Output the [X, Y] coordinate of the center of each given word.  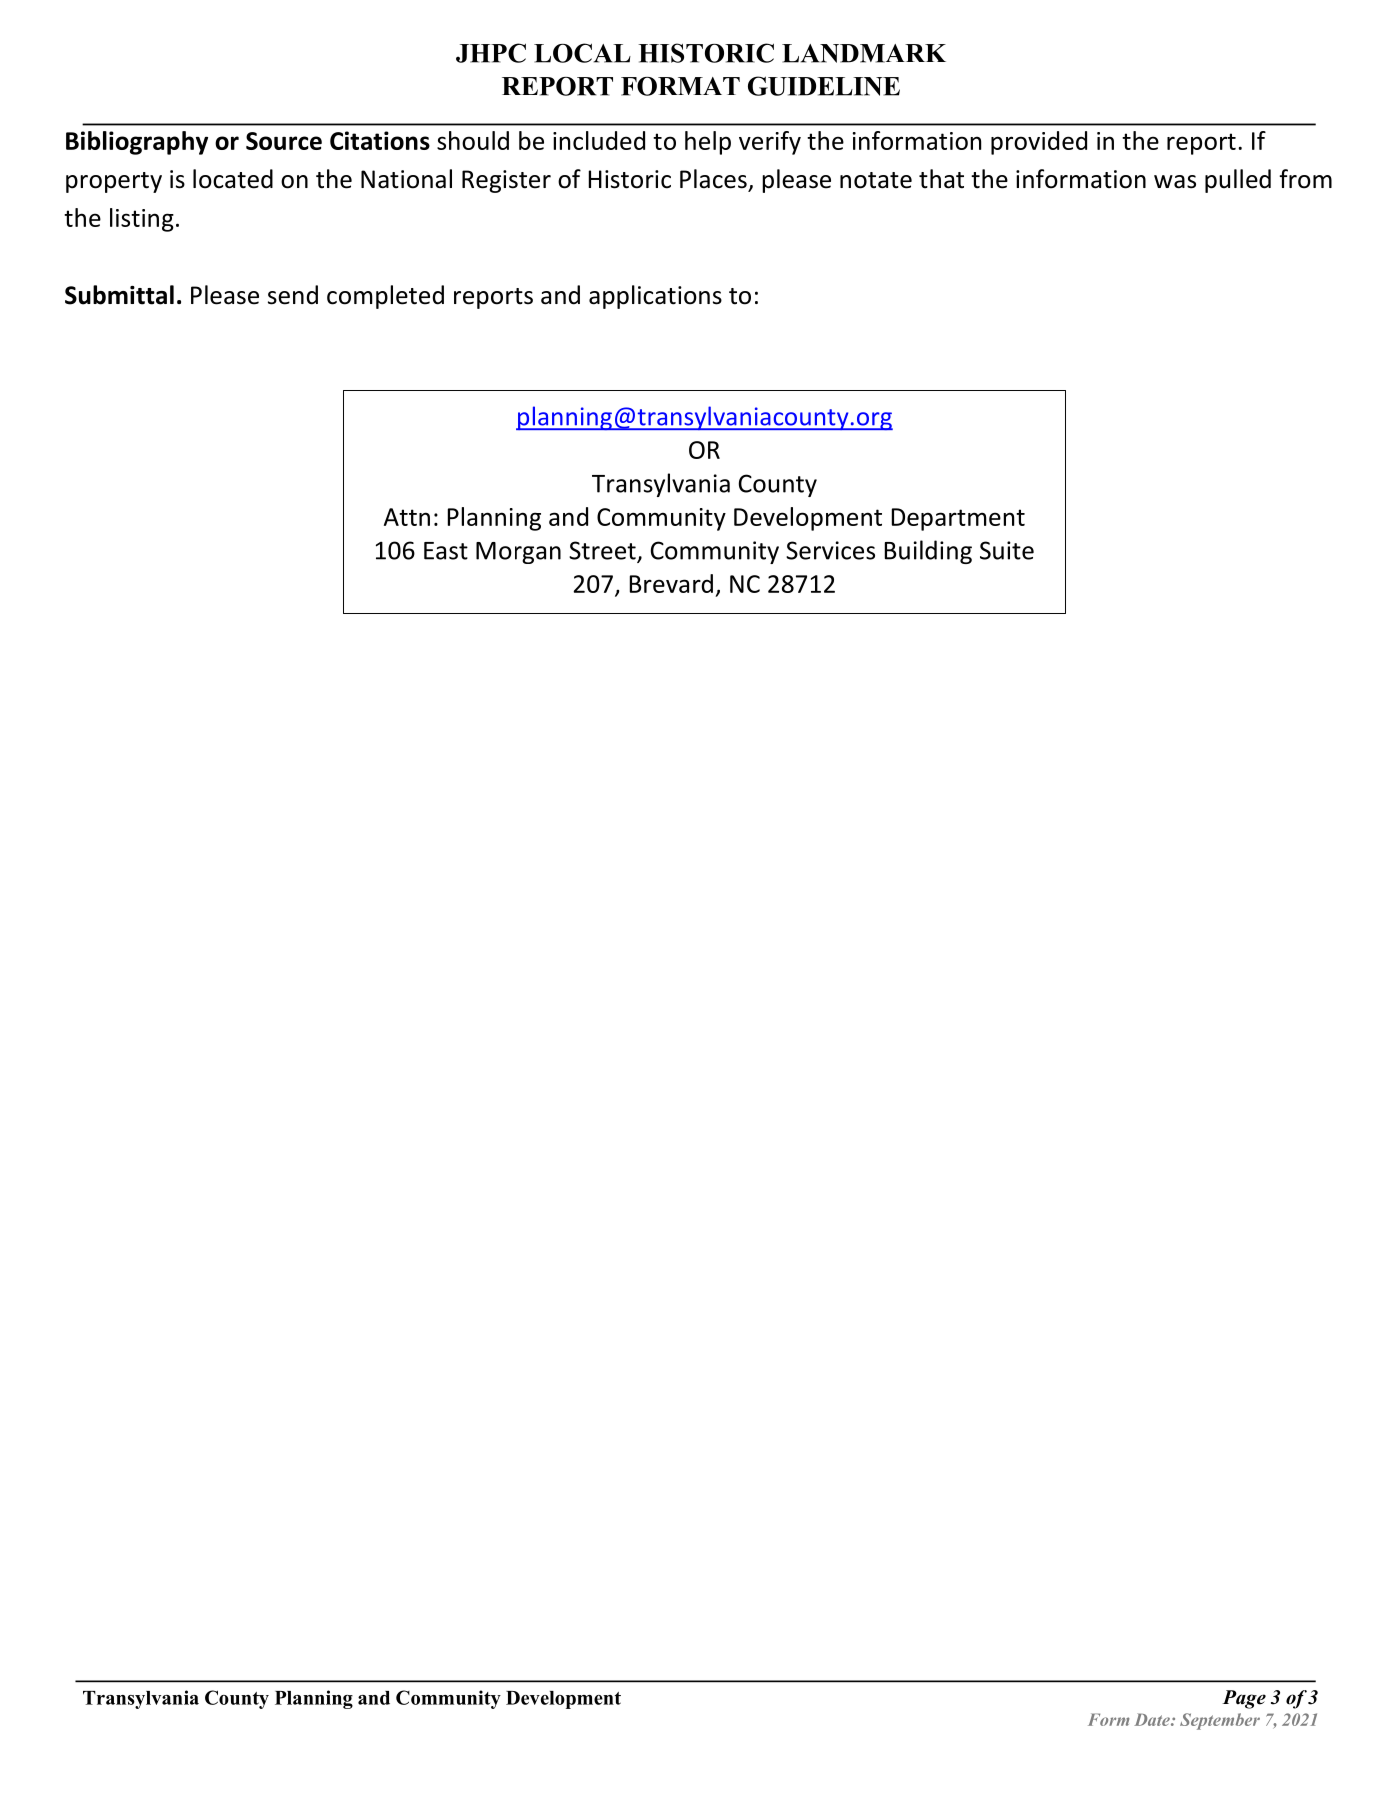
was [1175, 182]
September [1220, 1721]
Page [1244, 1699]
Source [284, 141]
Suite [1007, 550]
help [708, 143]
